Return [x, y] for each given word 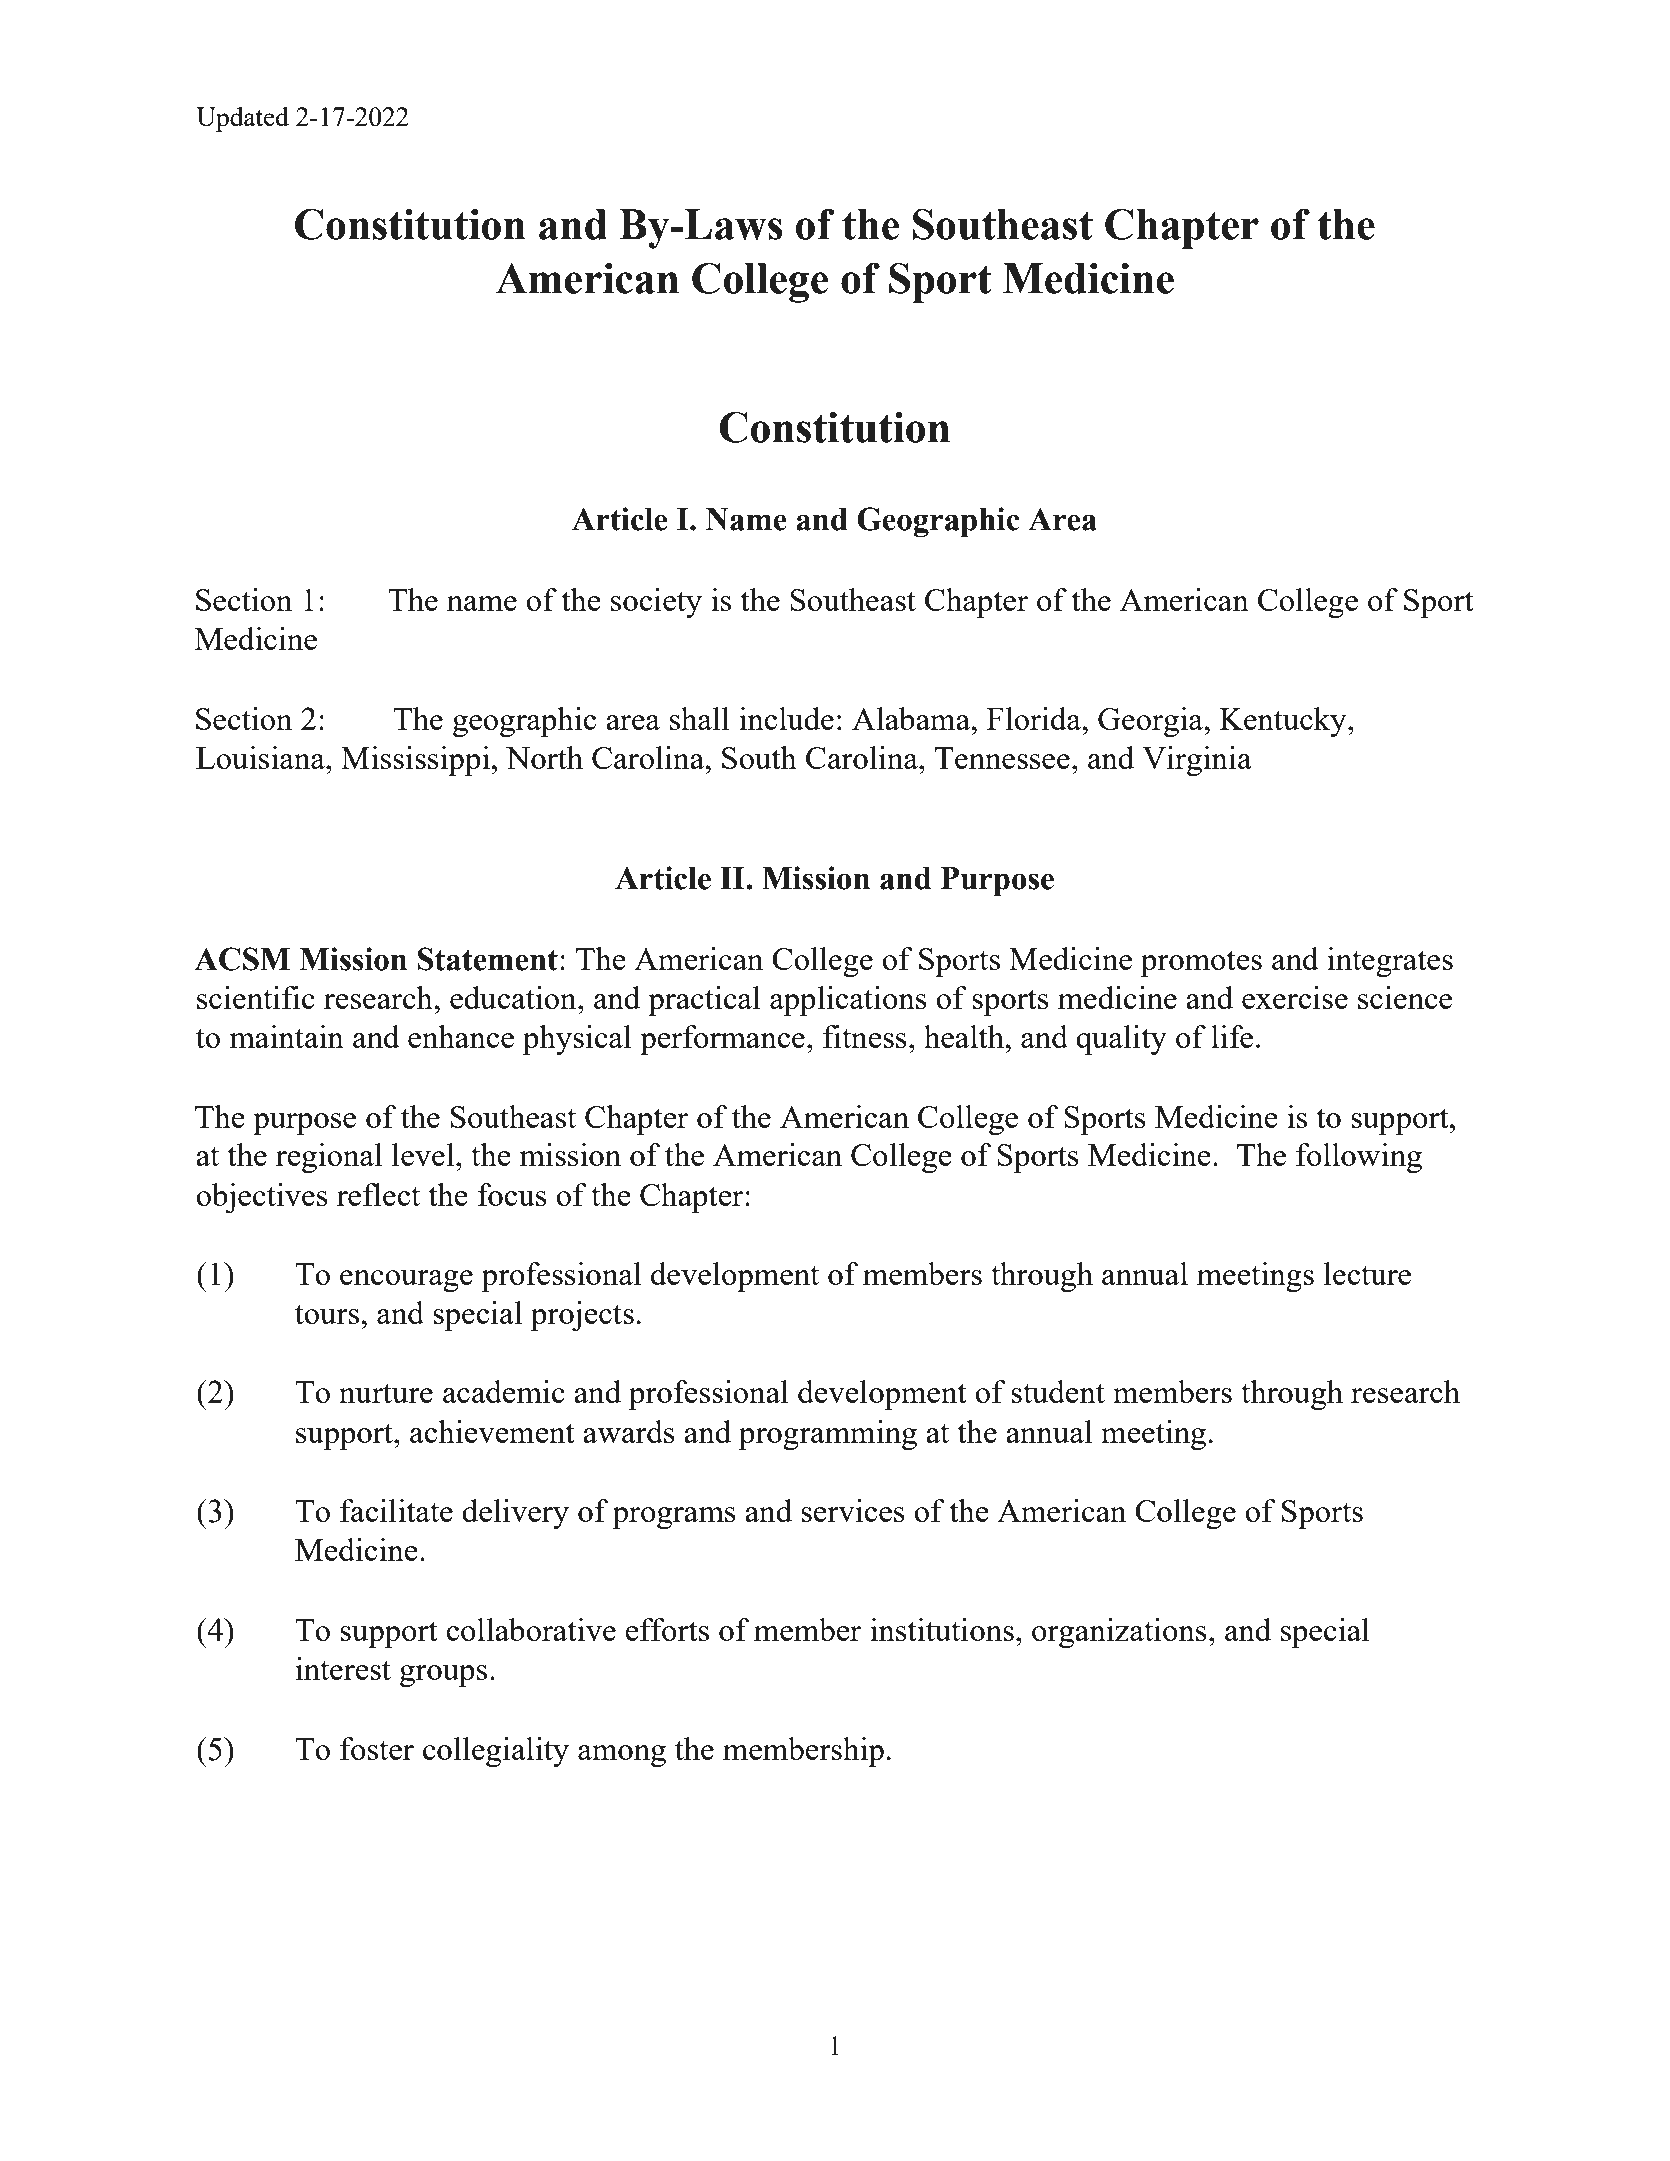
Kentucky [1284, 722]
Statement [488, 959]
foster [377, 1748]
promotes [1201, 963]
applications [848, 1001]
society [656, 603]
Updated [242, 119]
